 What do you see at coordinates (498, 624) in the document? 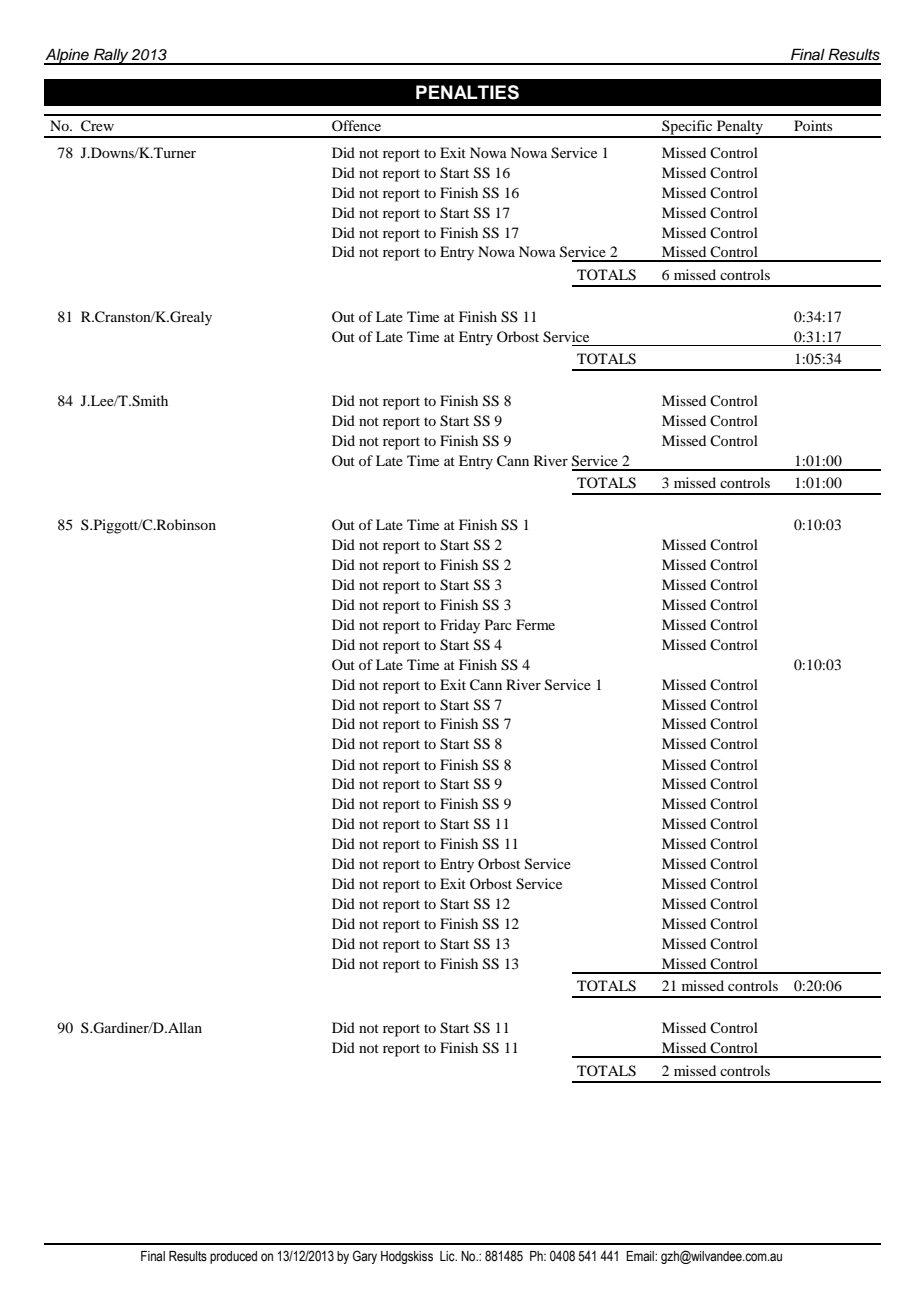
I see `Parc` at bounding box center [498, 624].
